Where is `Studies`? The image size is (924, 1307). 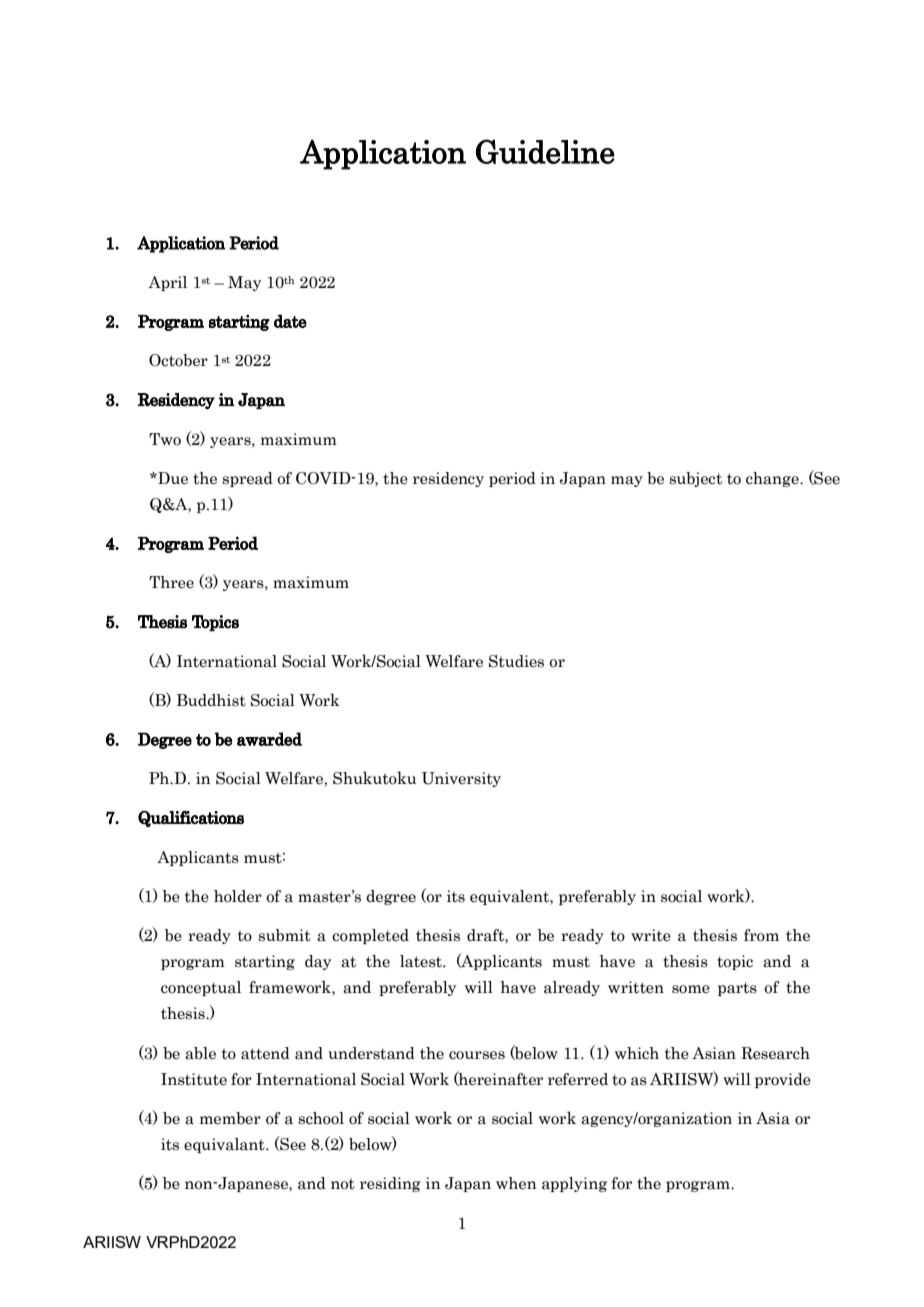 Studies is located at coordinates (516, 661).
